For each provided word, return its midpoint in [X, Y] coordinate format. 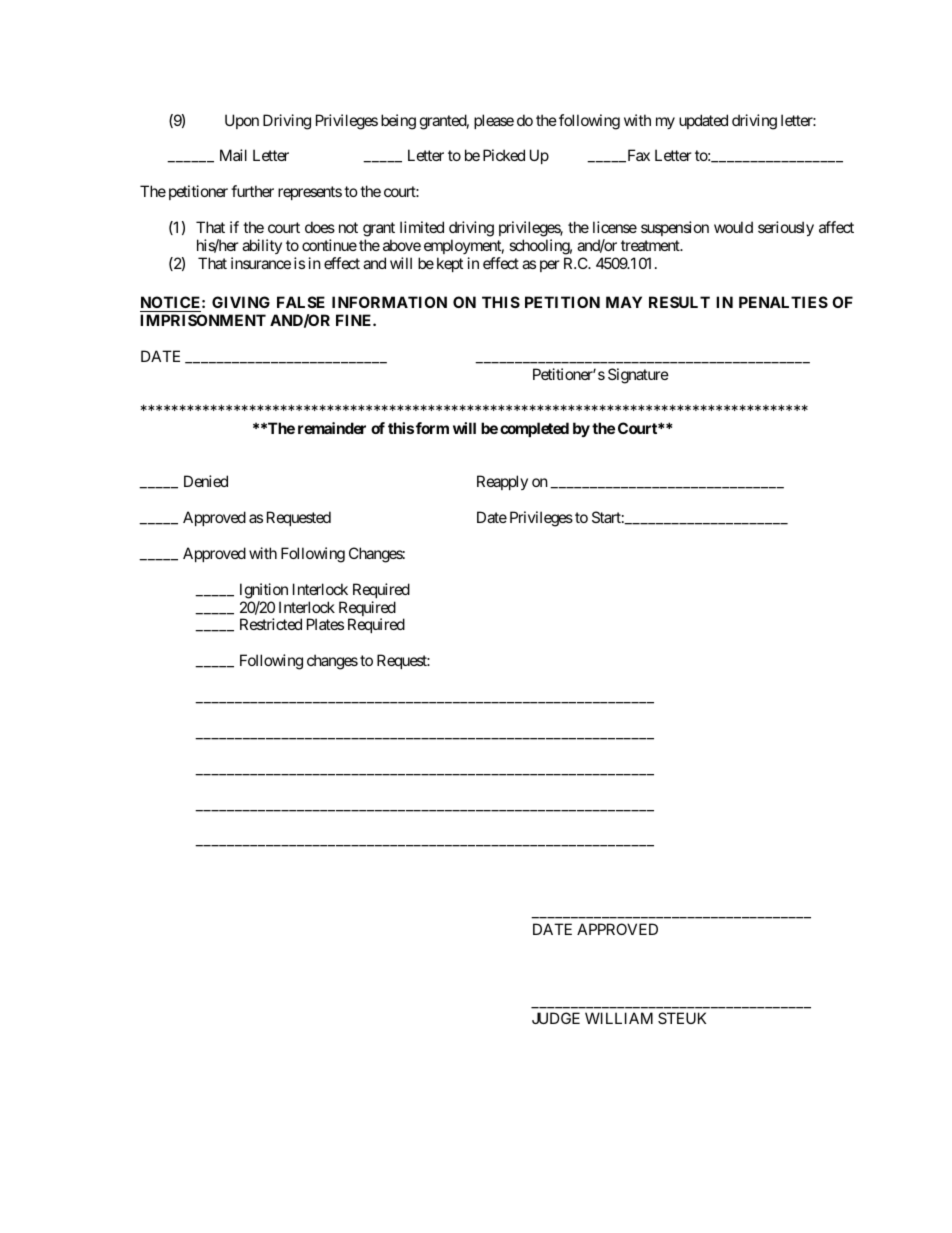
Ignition [264, 591]
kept [450, 264]
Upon [242, 121]
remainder [332, 428]
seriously [786, 228]
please [494, 121]
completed [534, 429]
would [733, 227]
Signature [638, 376]
